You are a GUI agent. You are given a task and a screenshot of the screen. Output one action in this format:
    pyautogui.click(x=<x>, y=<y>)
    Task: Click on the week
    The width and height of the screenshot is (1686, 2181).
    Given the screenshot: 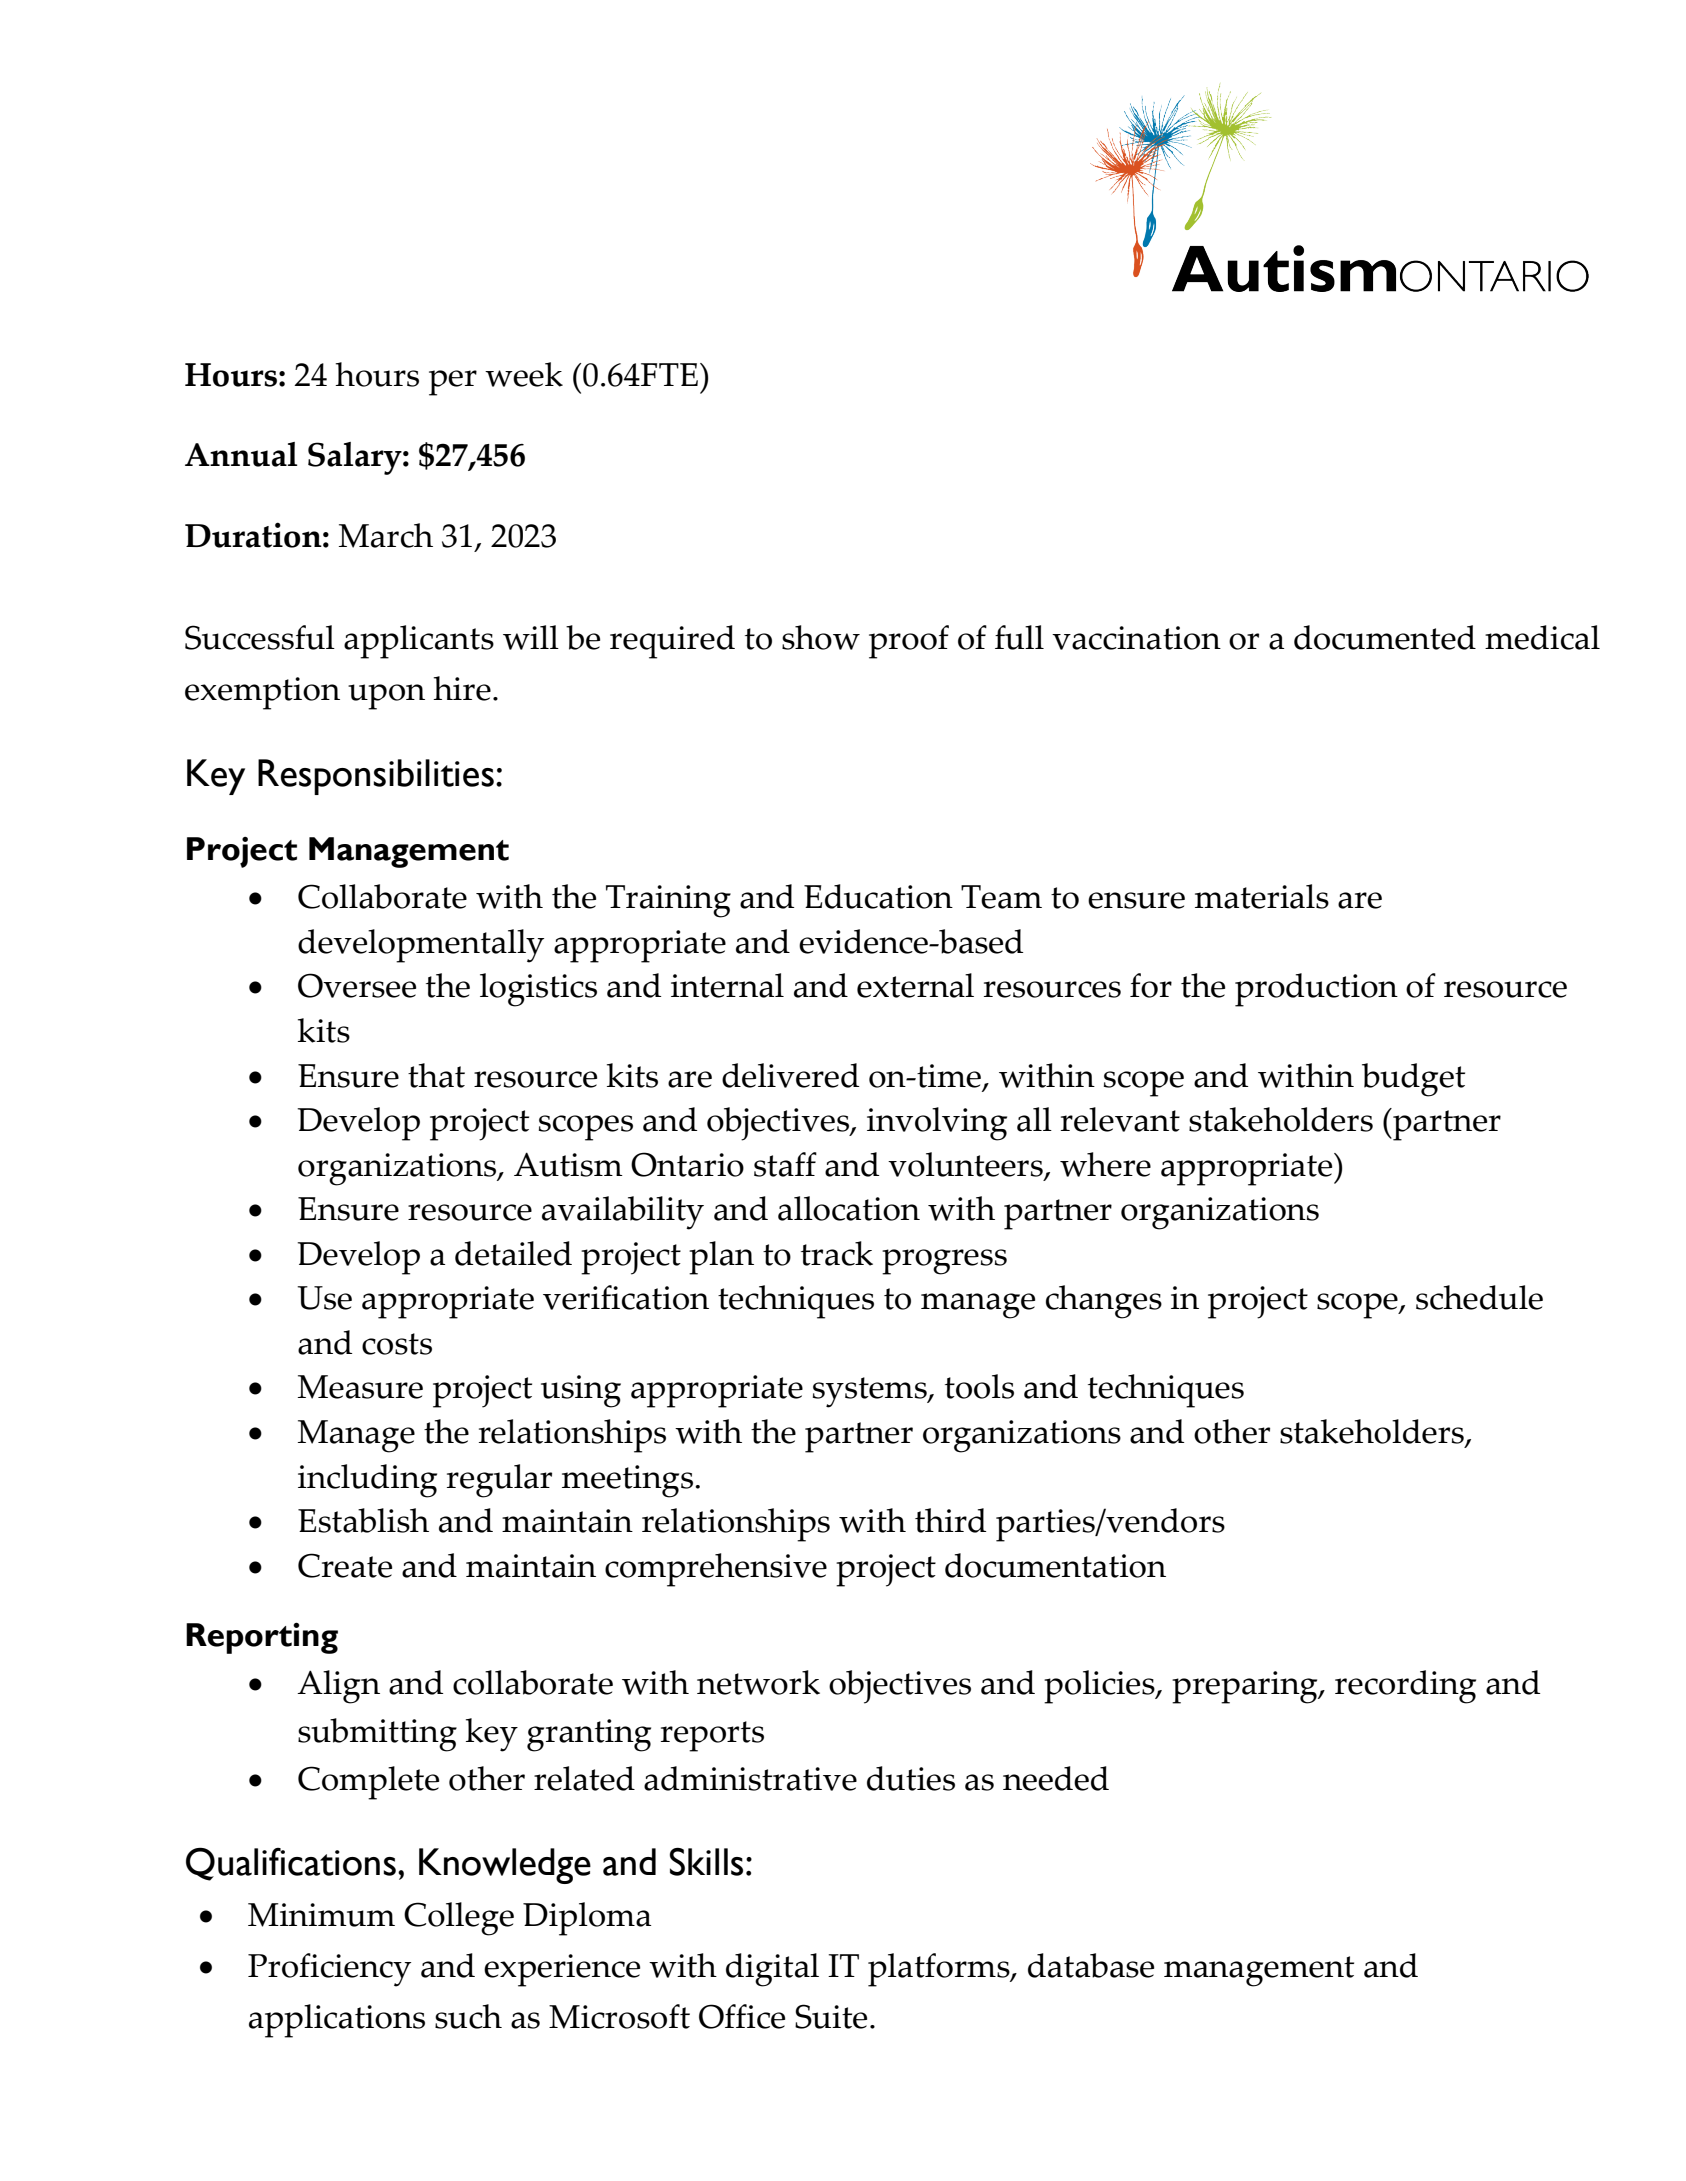 What is the action you would take?
    pyautogui.click(x=524, y=374)
